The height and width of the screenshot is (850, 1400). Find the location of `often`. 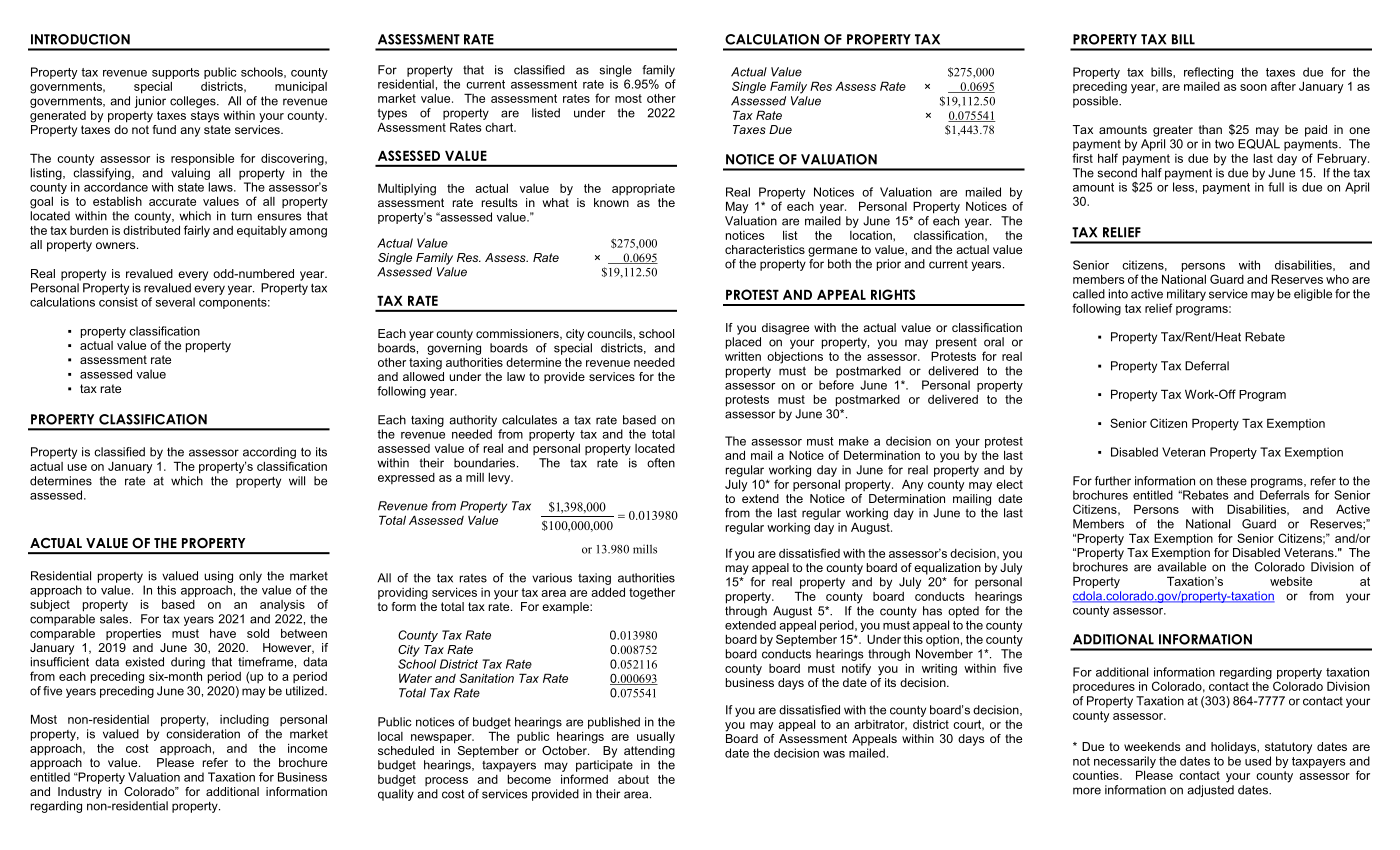

often is located at coordinates (661, 463).
